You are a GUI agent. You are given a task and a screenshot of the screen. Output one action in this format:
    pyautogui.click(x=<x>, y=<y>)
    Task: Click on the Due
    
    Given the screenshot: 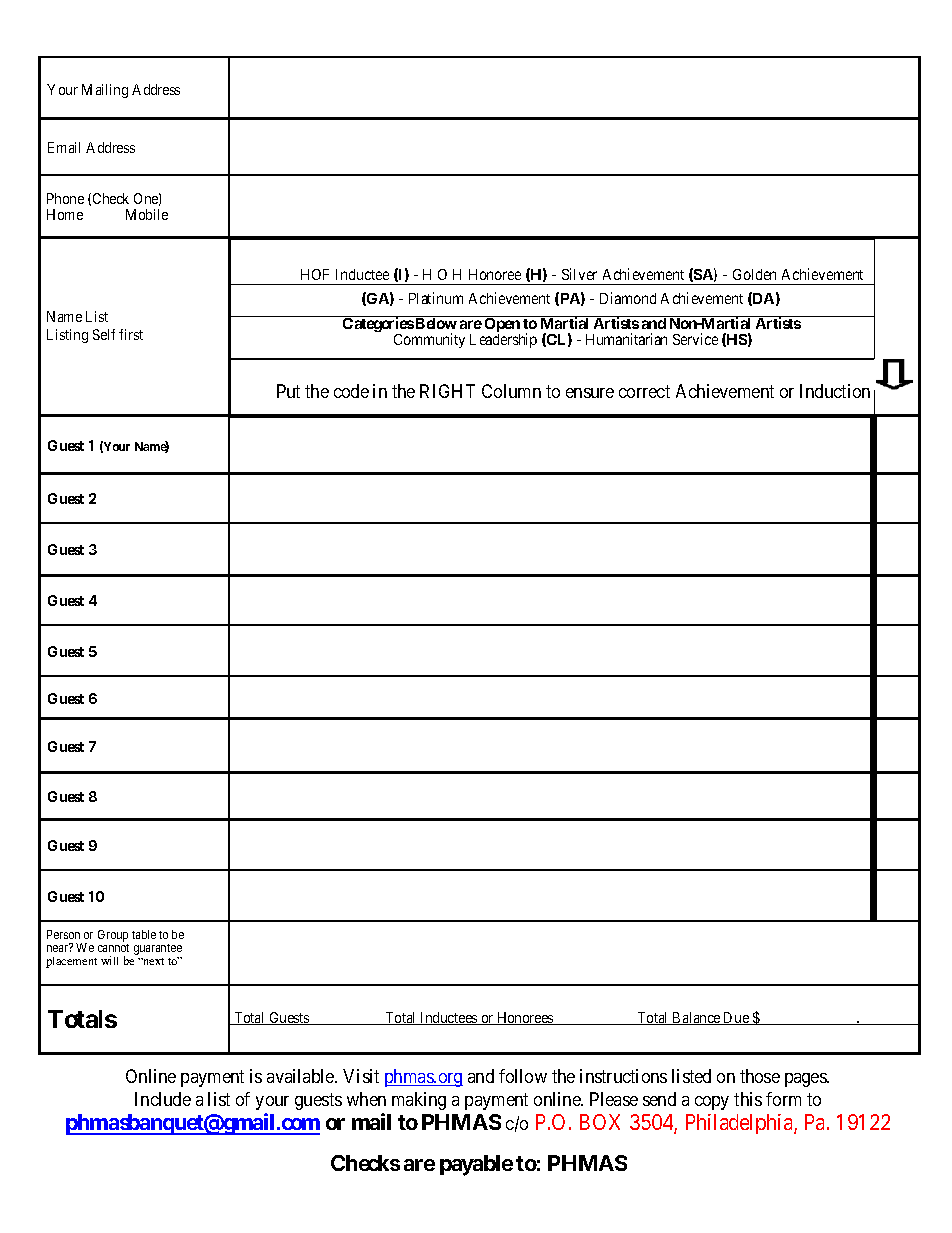 What is the action you would take?
    pyautogui.click(x=736, y=1018)
